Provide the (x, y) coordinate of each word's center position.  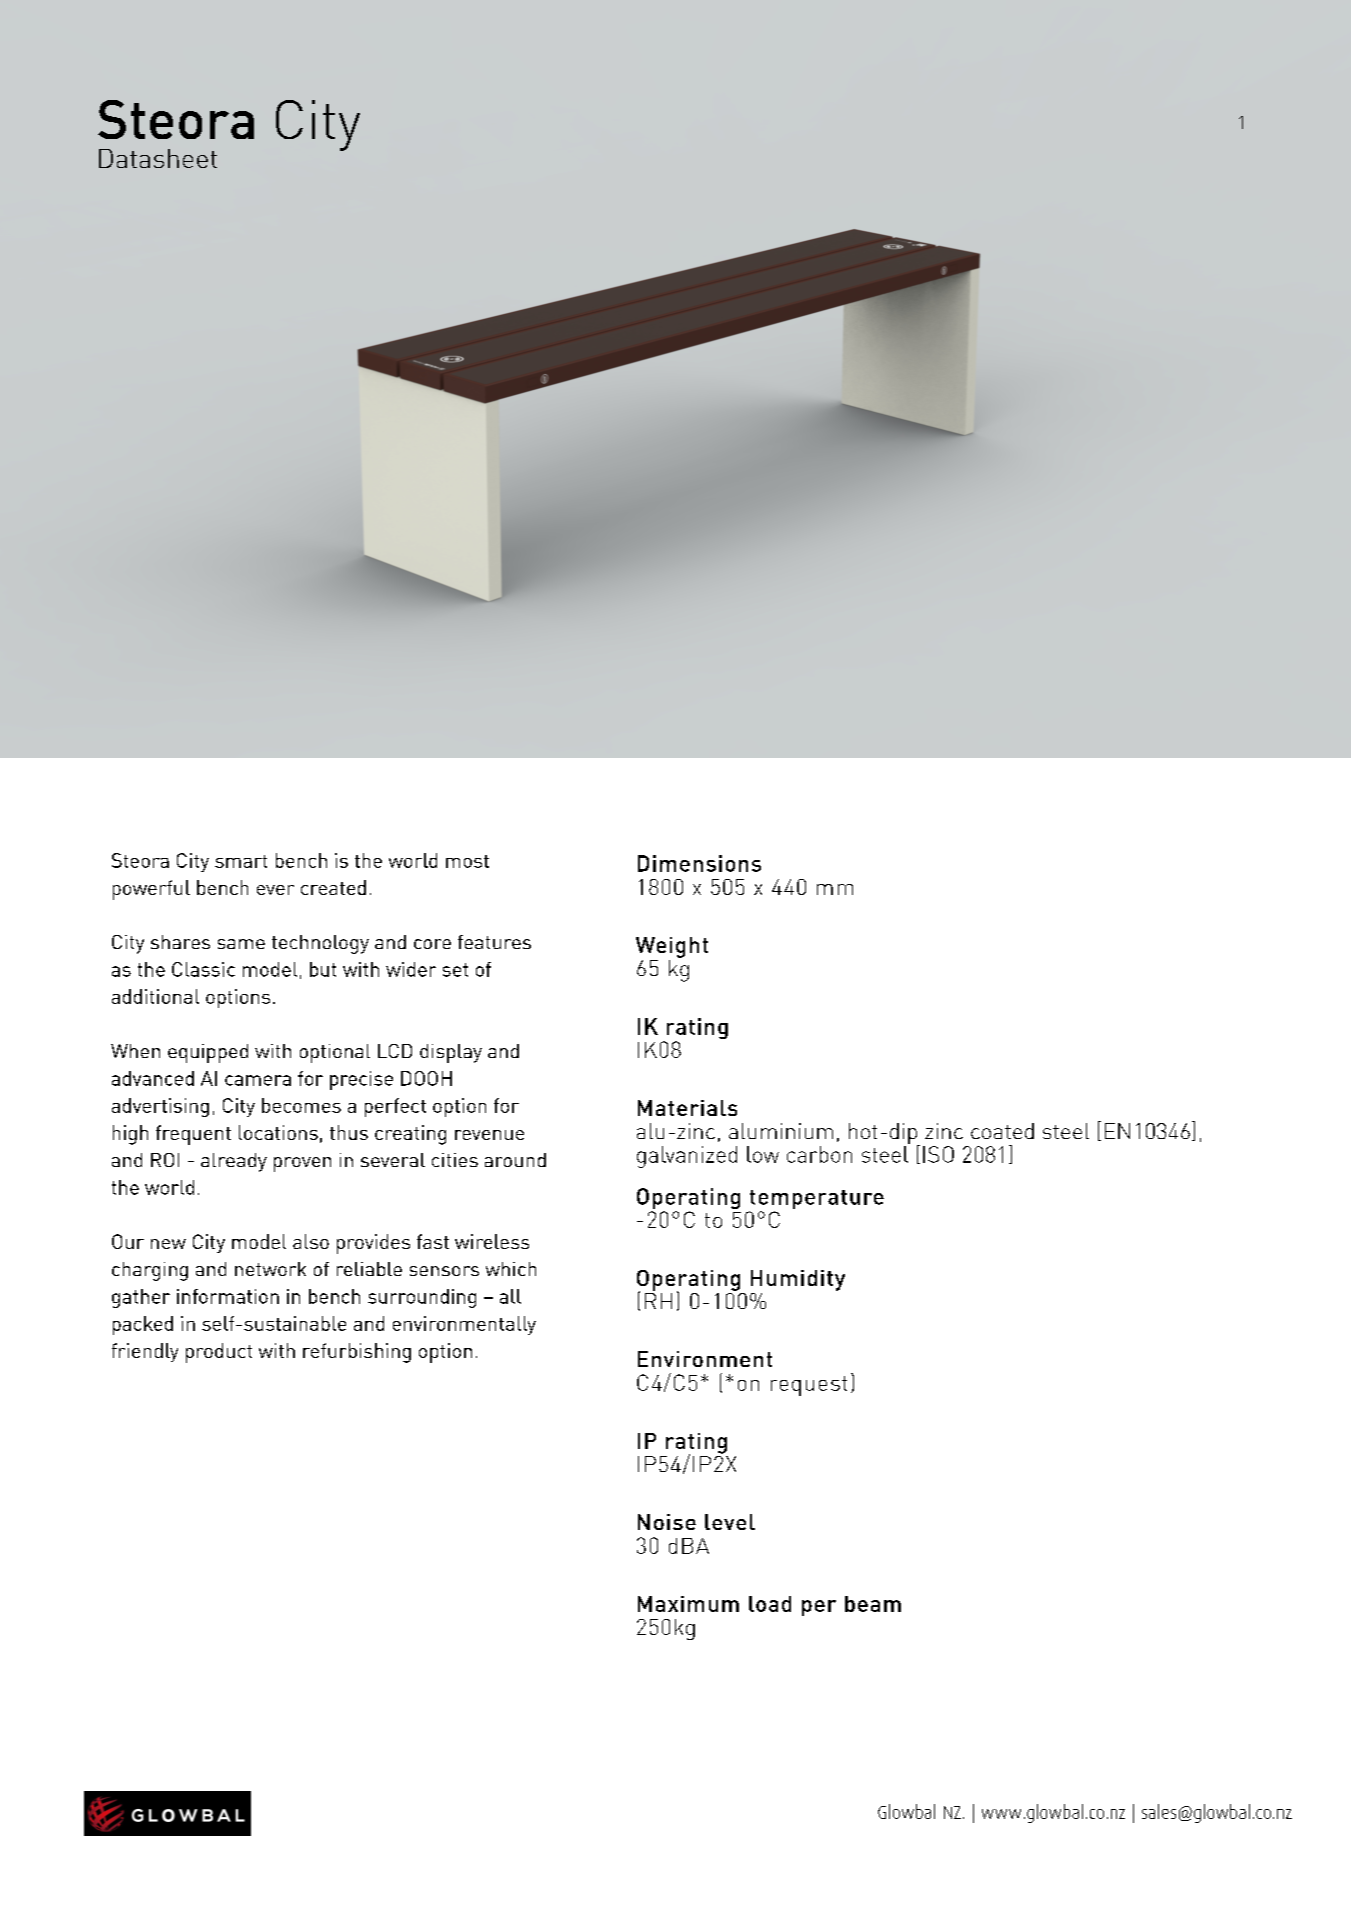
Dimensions (699, 863)
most (467, 861)
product (219, 1353)
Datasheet (158, 158)
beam (873, 1604)
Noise (667, 1522)
